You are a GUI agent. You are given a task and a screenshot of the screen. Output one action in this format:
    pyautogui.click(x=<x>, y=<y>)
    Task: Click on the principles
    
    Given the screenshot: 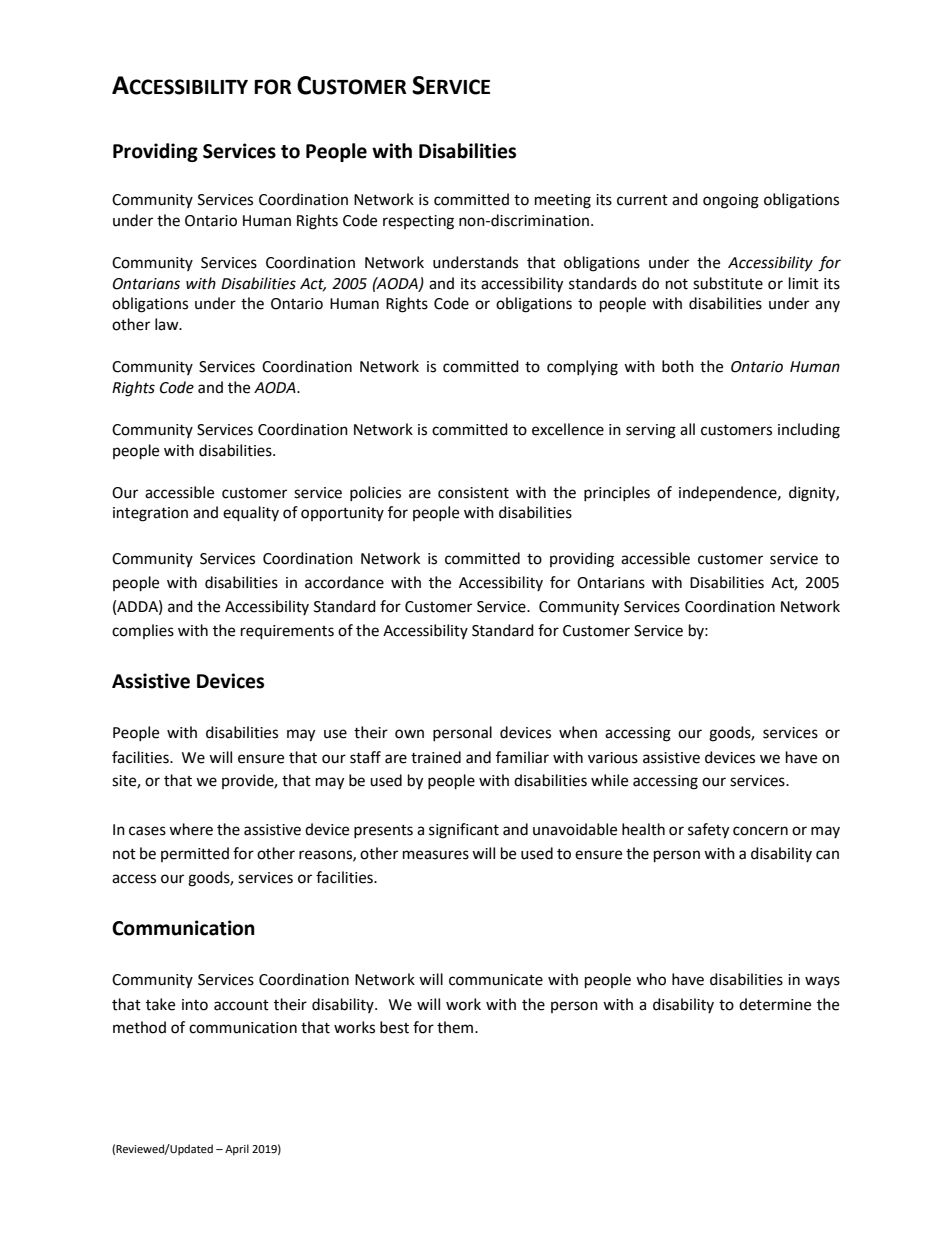 What is the action you would take?
    pyautogui.click(x=617, y=493)
